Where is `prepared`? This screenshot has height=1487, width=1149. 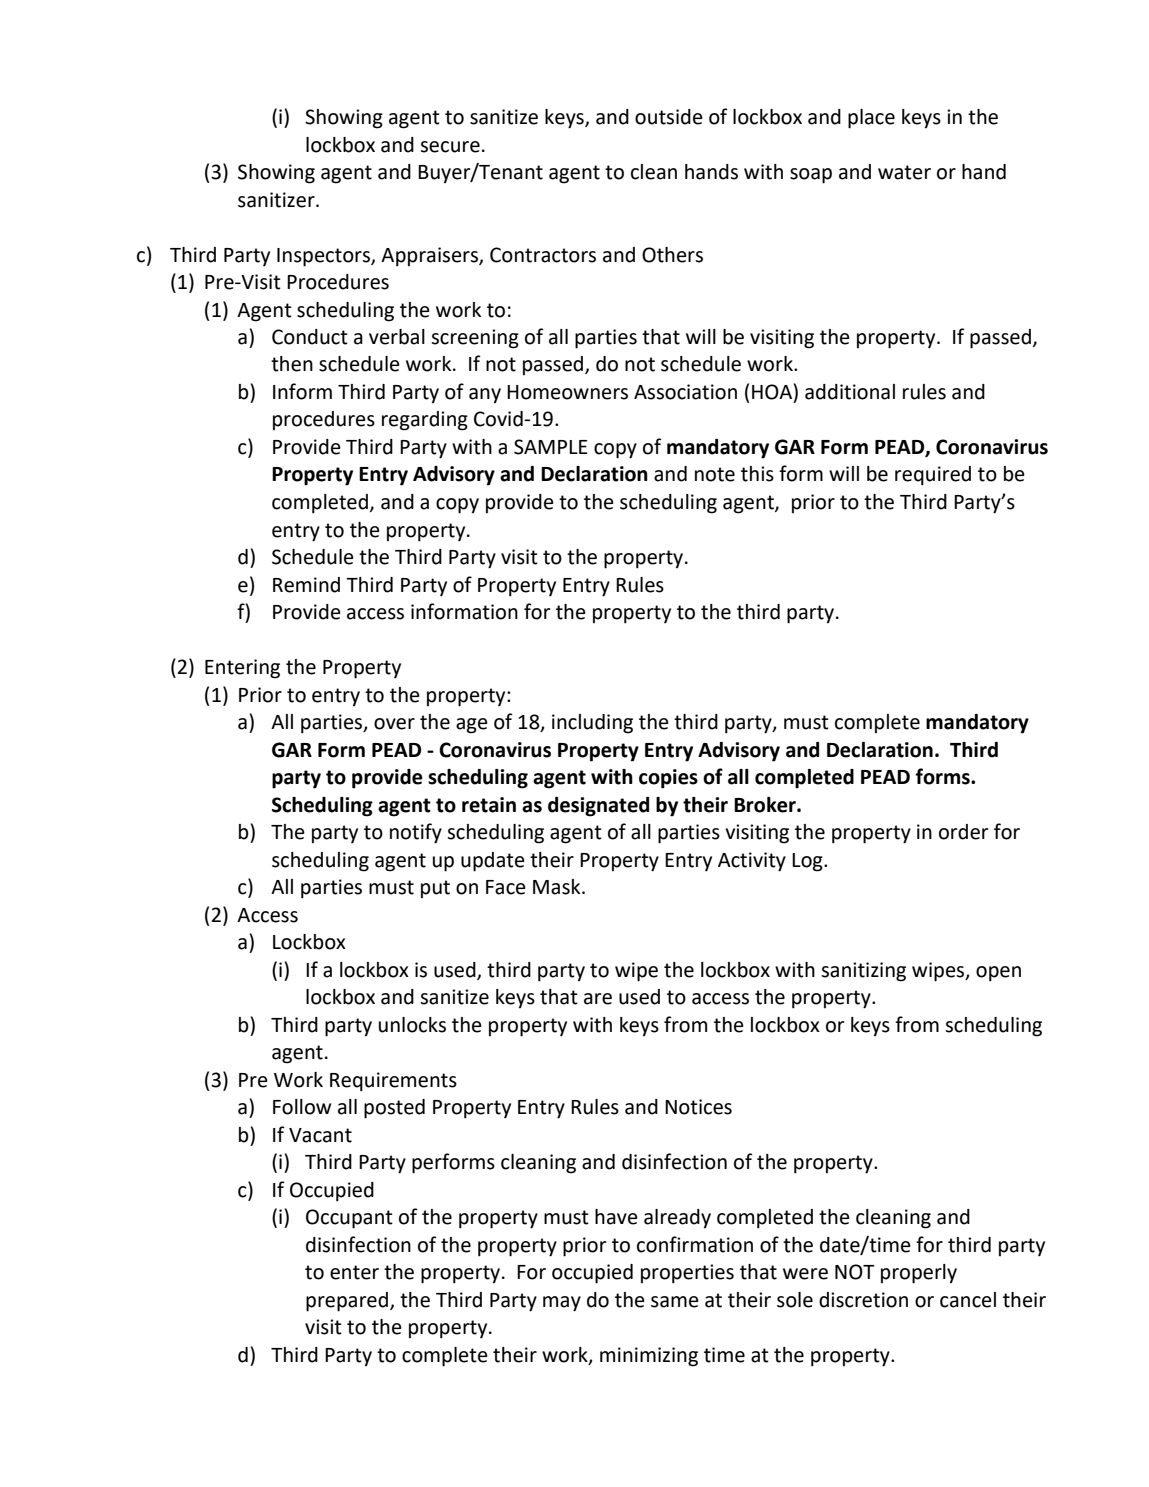 prepared is located at coordinates (347, 1302).
